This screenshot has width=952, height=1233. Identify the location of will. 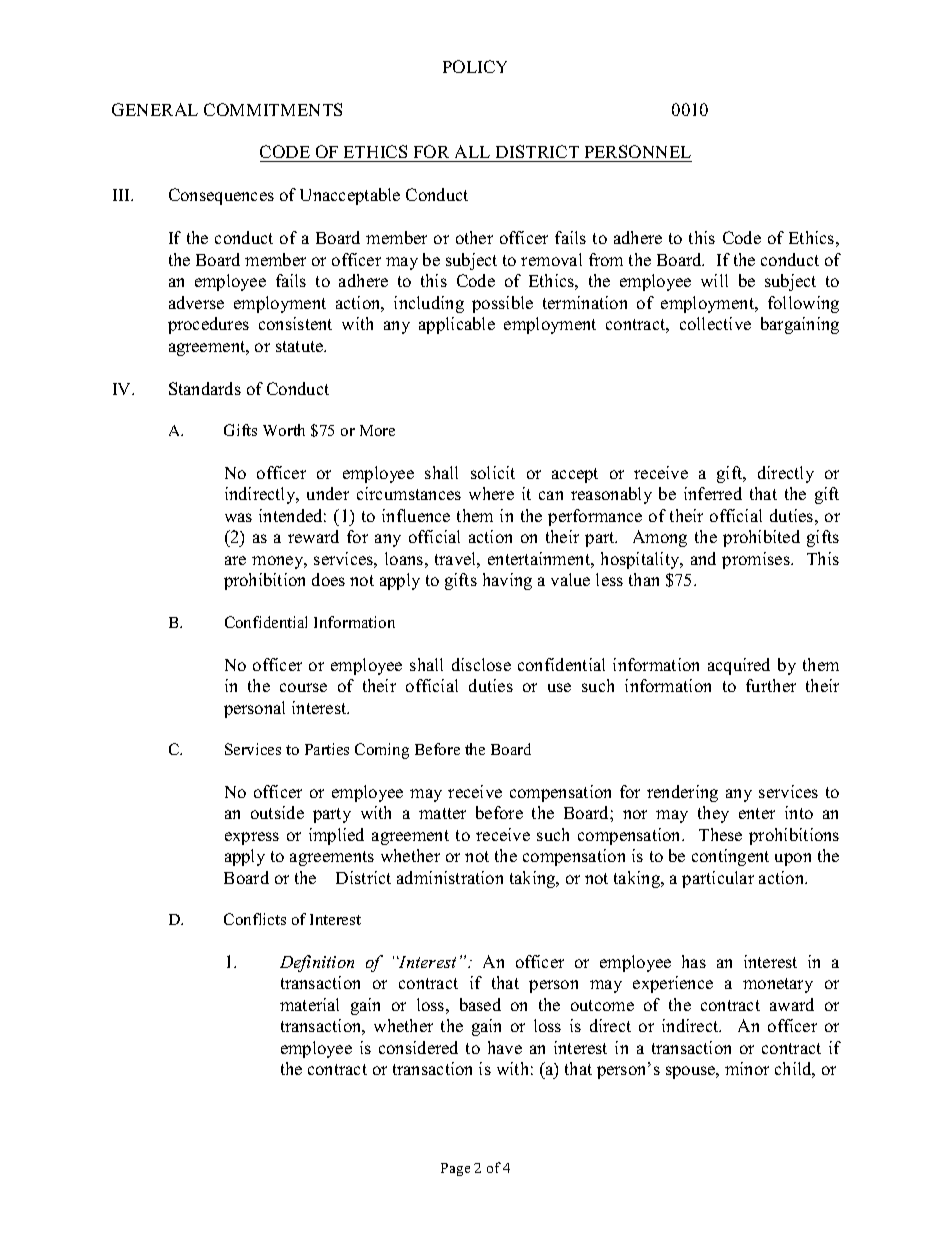
(714, 280).
